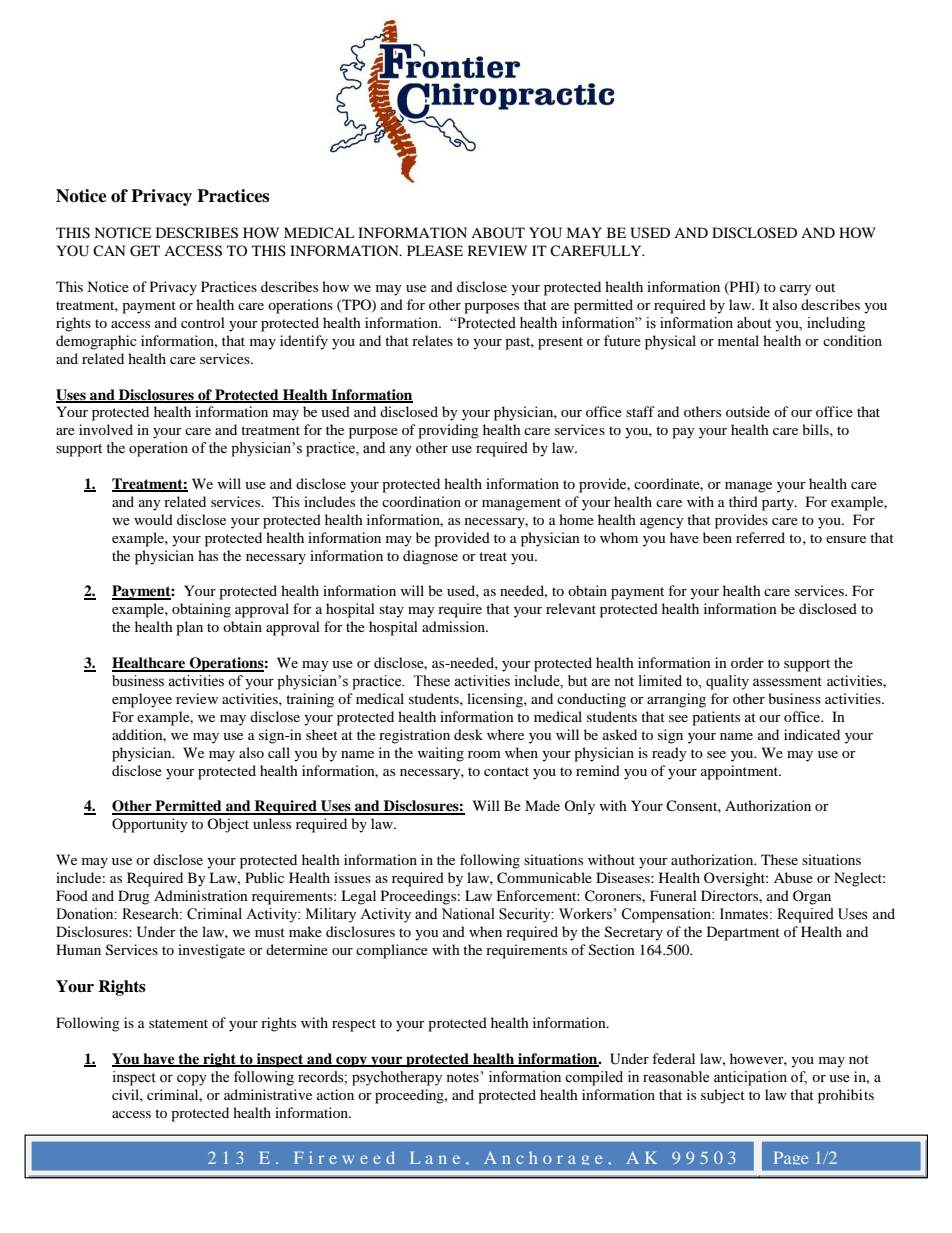  What do you see at coordinates (760, 537) in the screenshot?
I see `referred` at bounding box center [760, 537].
